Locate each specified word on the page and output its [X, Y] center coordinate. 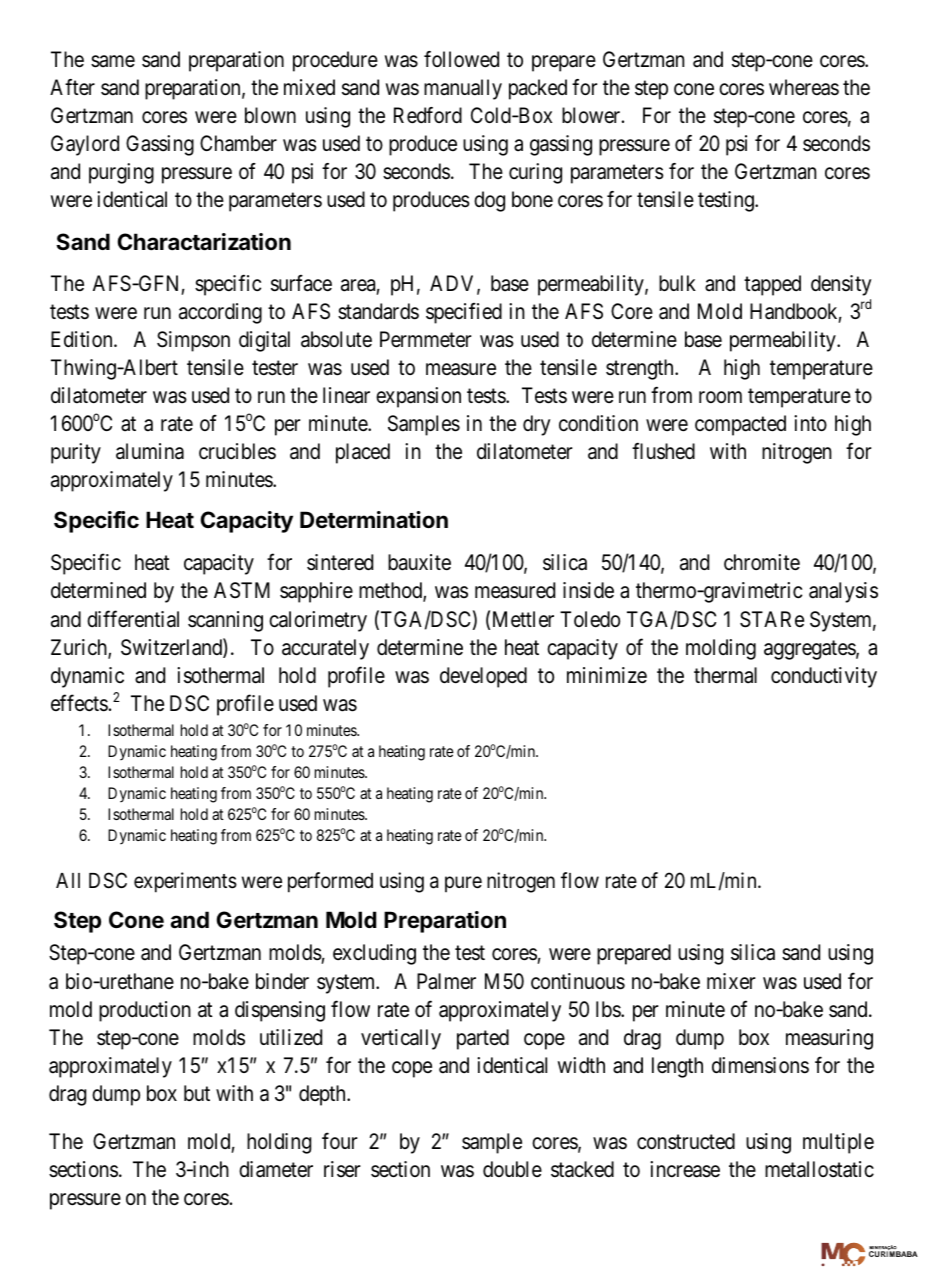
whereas [804, 87]
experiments [185, 882]
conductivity [824, 677]
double [512, 1169]
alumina [150, 451]
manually [463, 89]
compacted [740, 425]
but [197, 1093]
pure [463, 884]
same [113, 61]
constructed [686, 1141]
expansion [418, 397]
